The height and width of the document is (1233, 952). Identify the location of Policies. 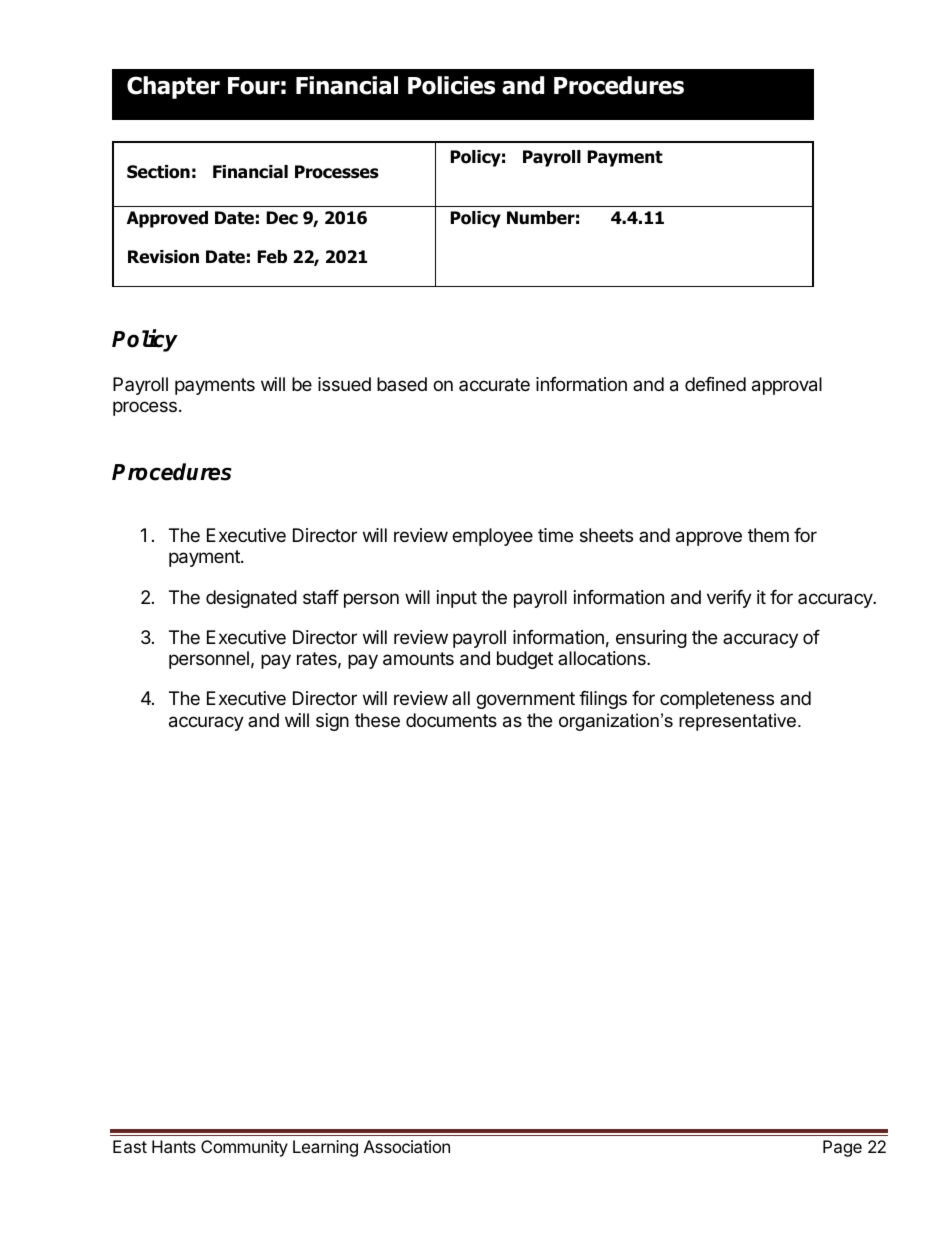
(451, 85).
